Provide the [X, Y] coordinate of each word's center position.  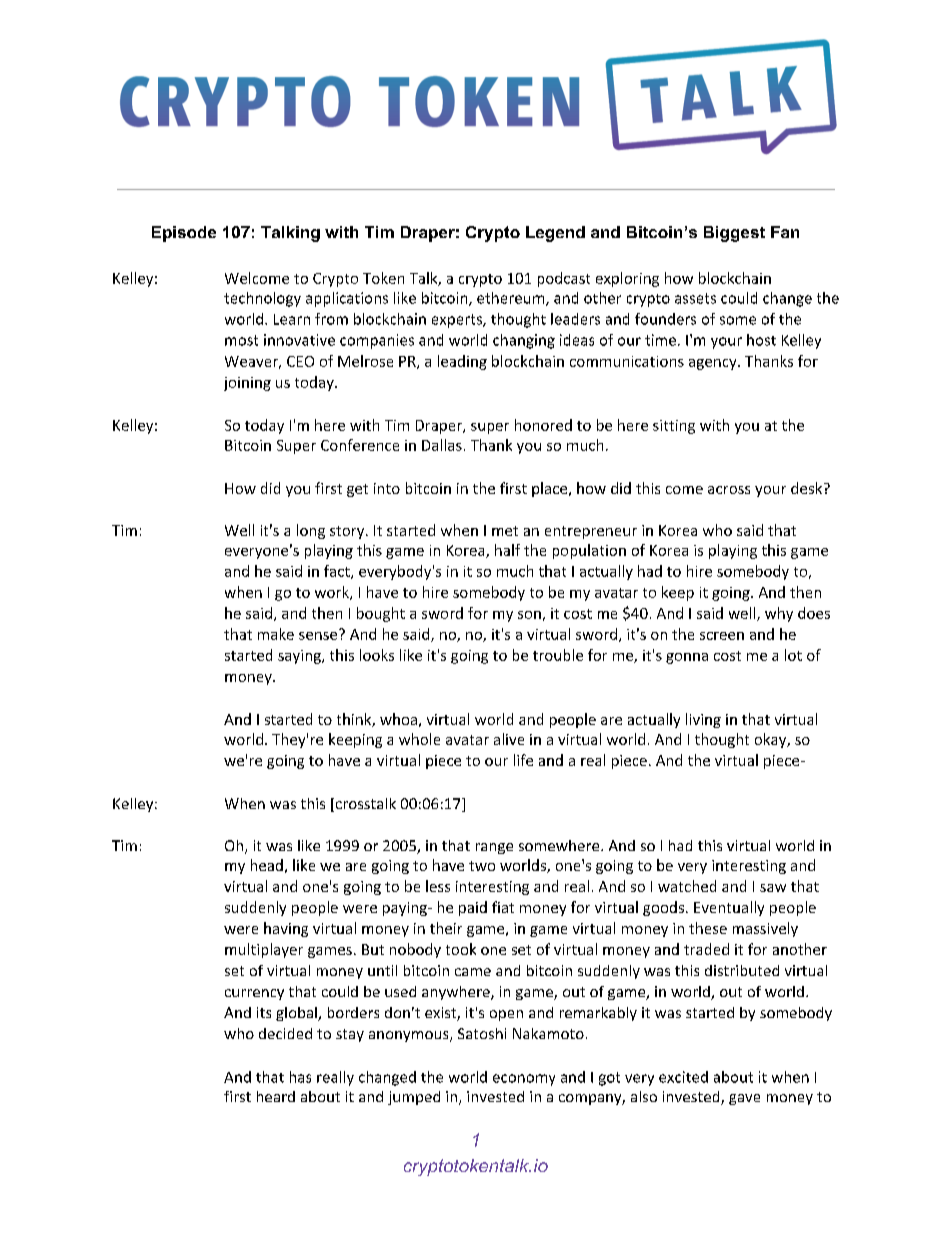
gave [744, 1099]
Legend [555, 234]
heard [276, 1096]
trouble [558, 655]
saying [300, 657]
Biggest [734, 234]
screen [722, 636]
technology [262, 299]
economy [524, 1080]
